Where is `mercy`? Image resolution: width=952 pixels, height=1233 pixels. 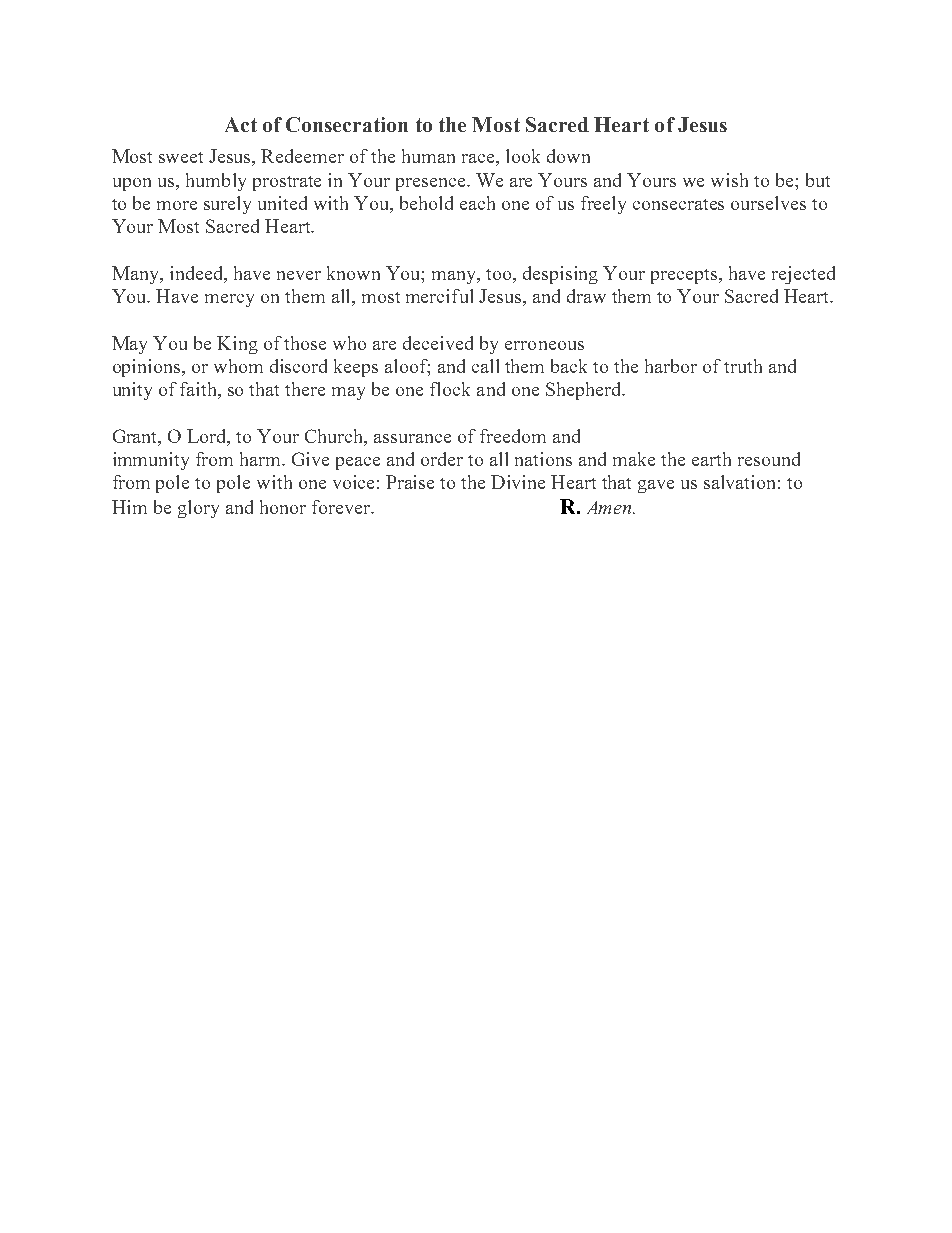
mercy is located at coordinates (229, 300).
